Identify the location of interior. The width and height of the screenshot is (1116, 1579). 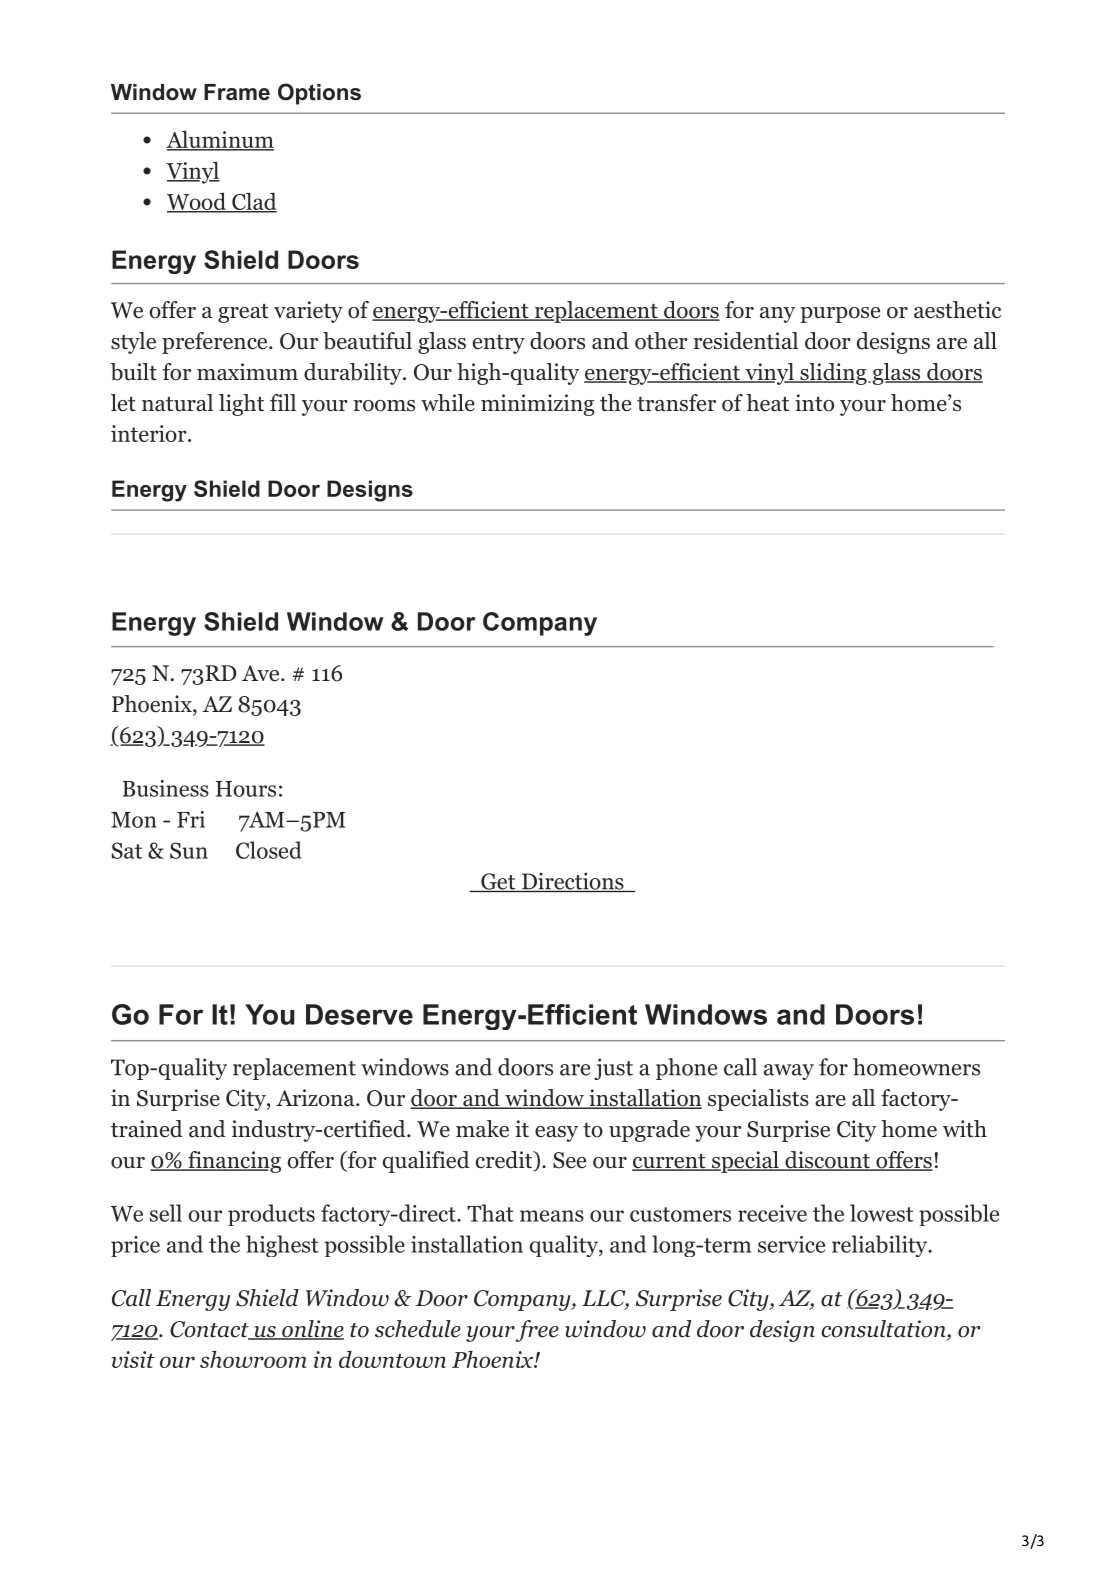
(150, 433).
